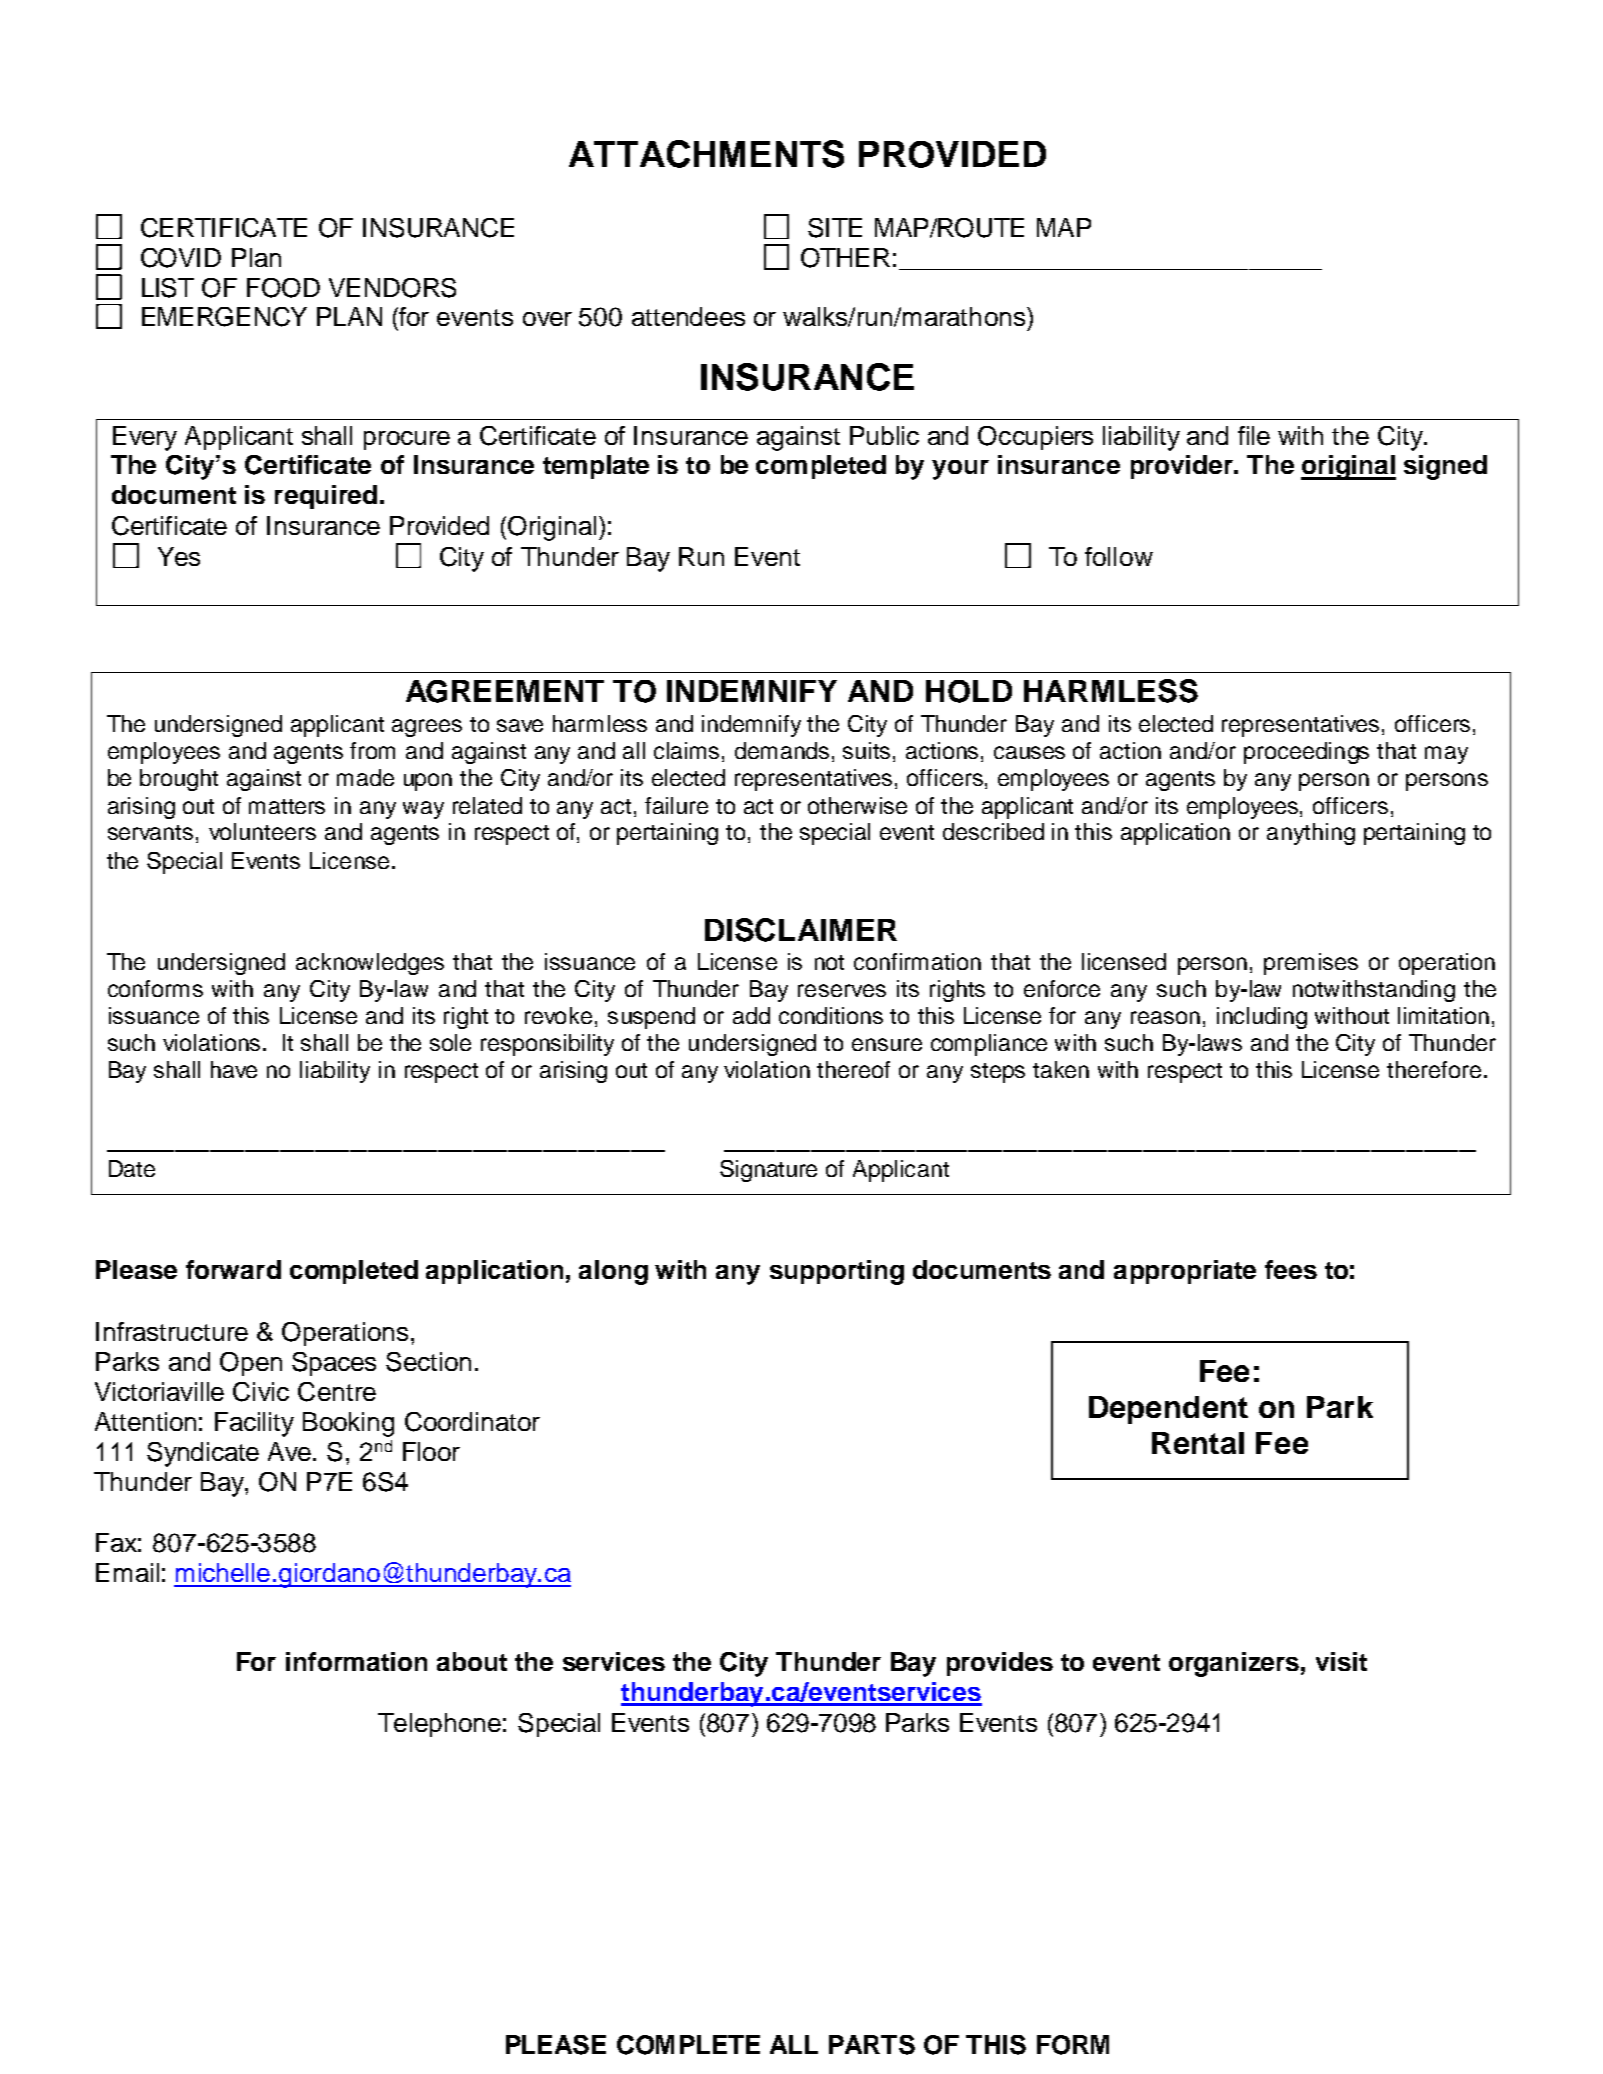 This screenshot has height=2074, width=1603. Describe the element at coordinates (853, 1069) in the screenshot. I see `thereof` at that location.
